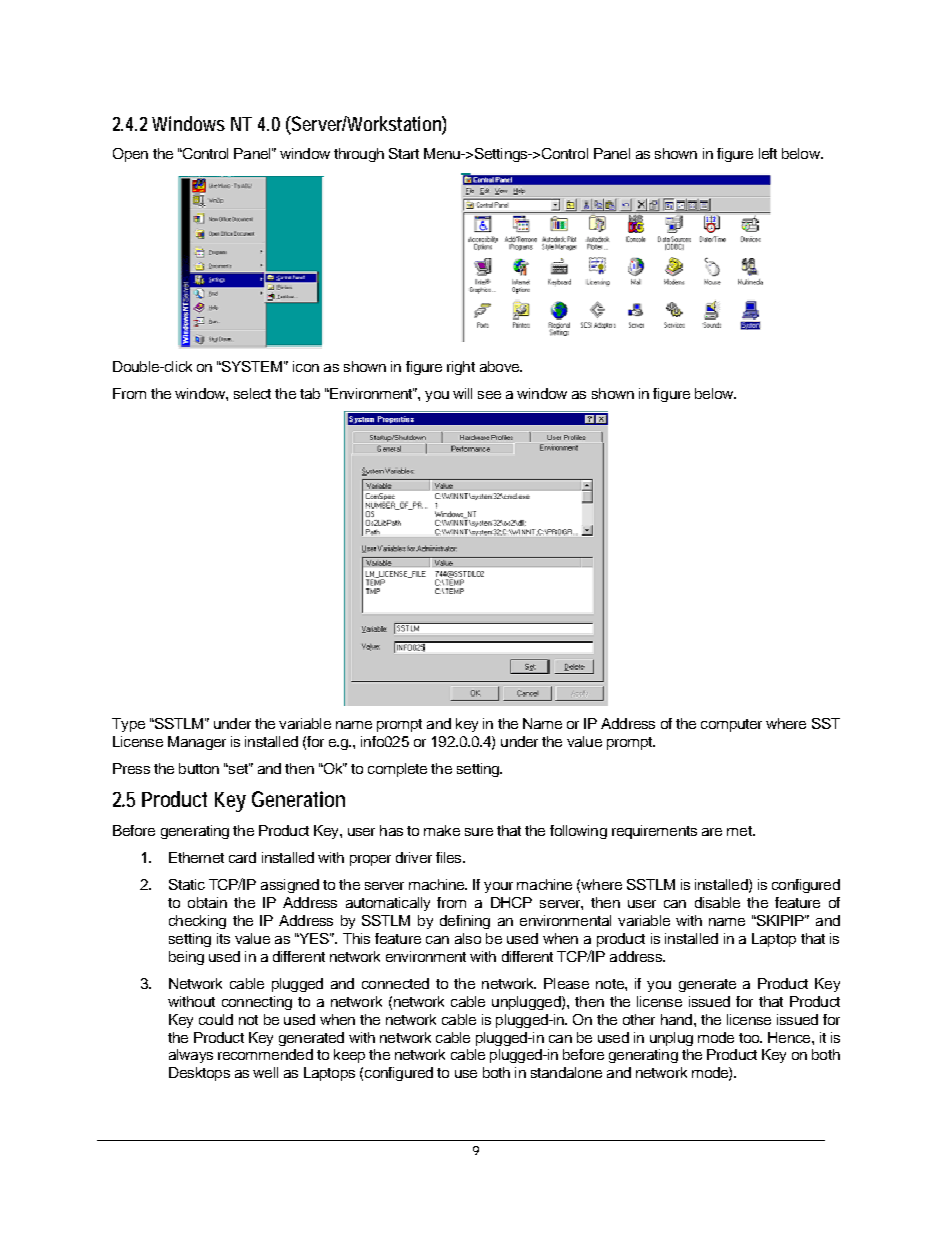 The image size is (952, 1233). I want to click on connected, so click(395, 983).
